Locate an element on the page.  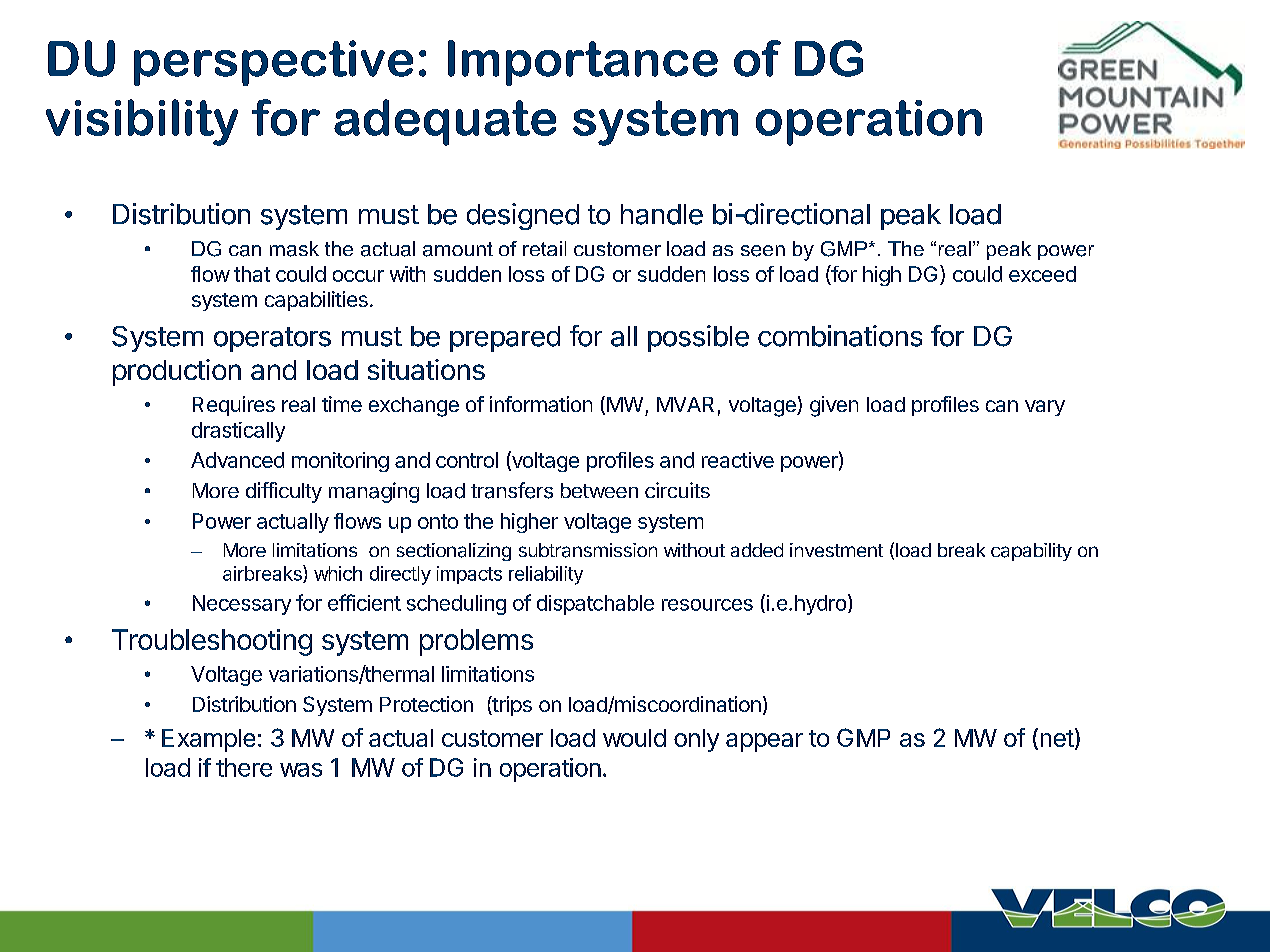
Importance is located at coordinates (583, 63).
